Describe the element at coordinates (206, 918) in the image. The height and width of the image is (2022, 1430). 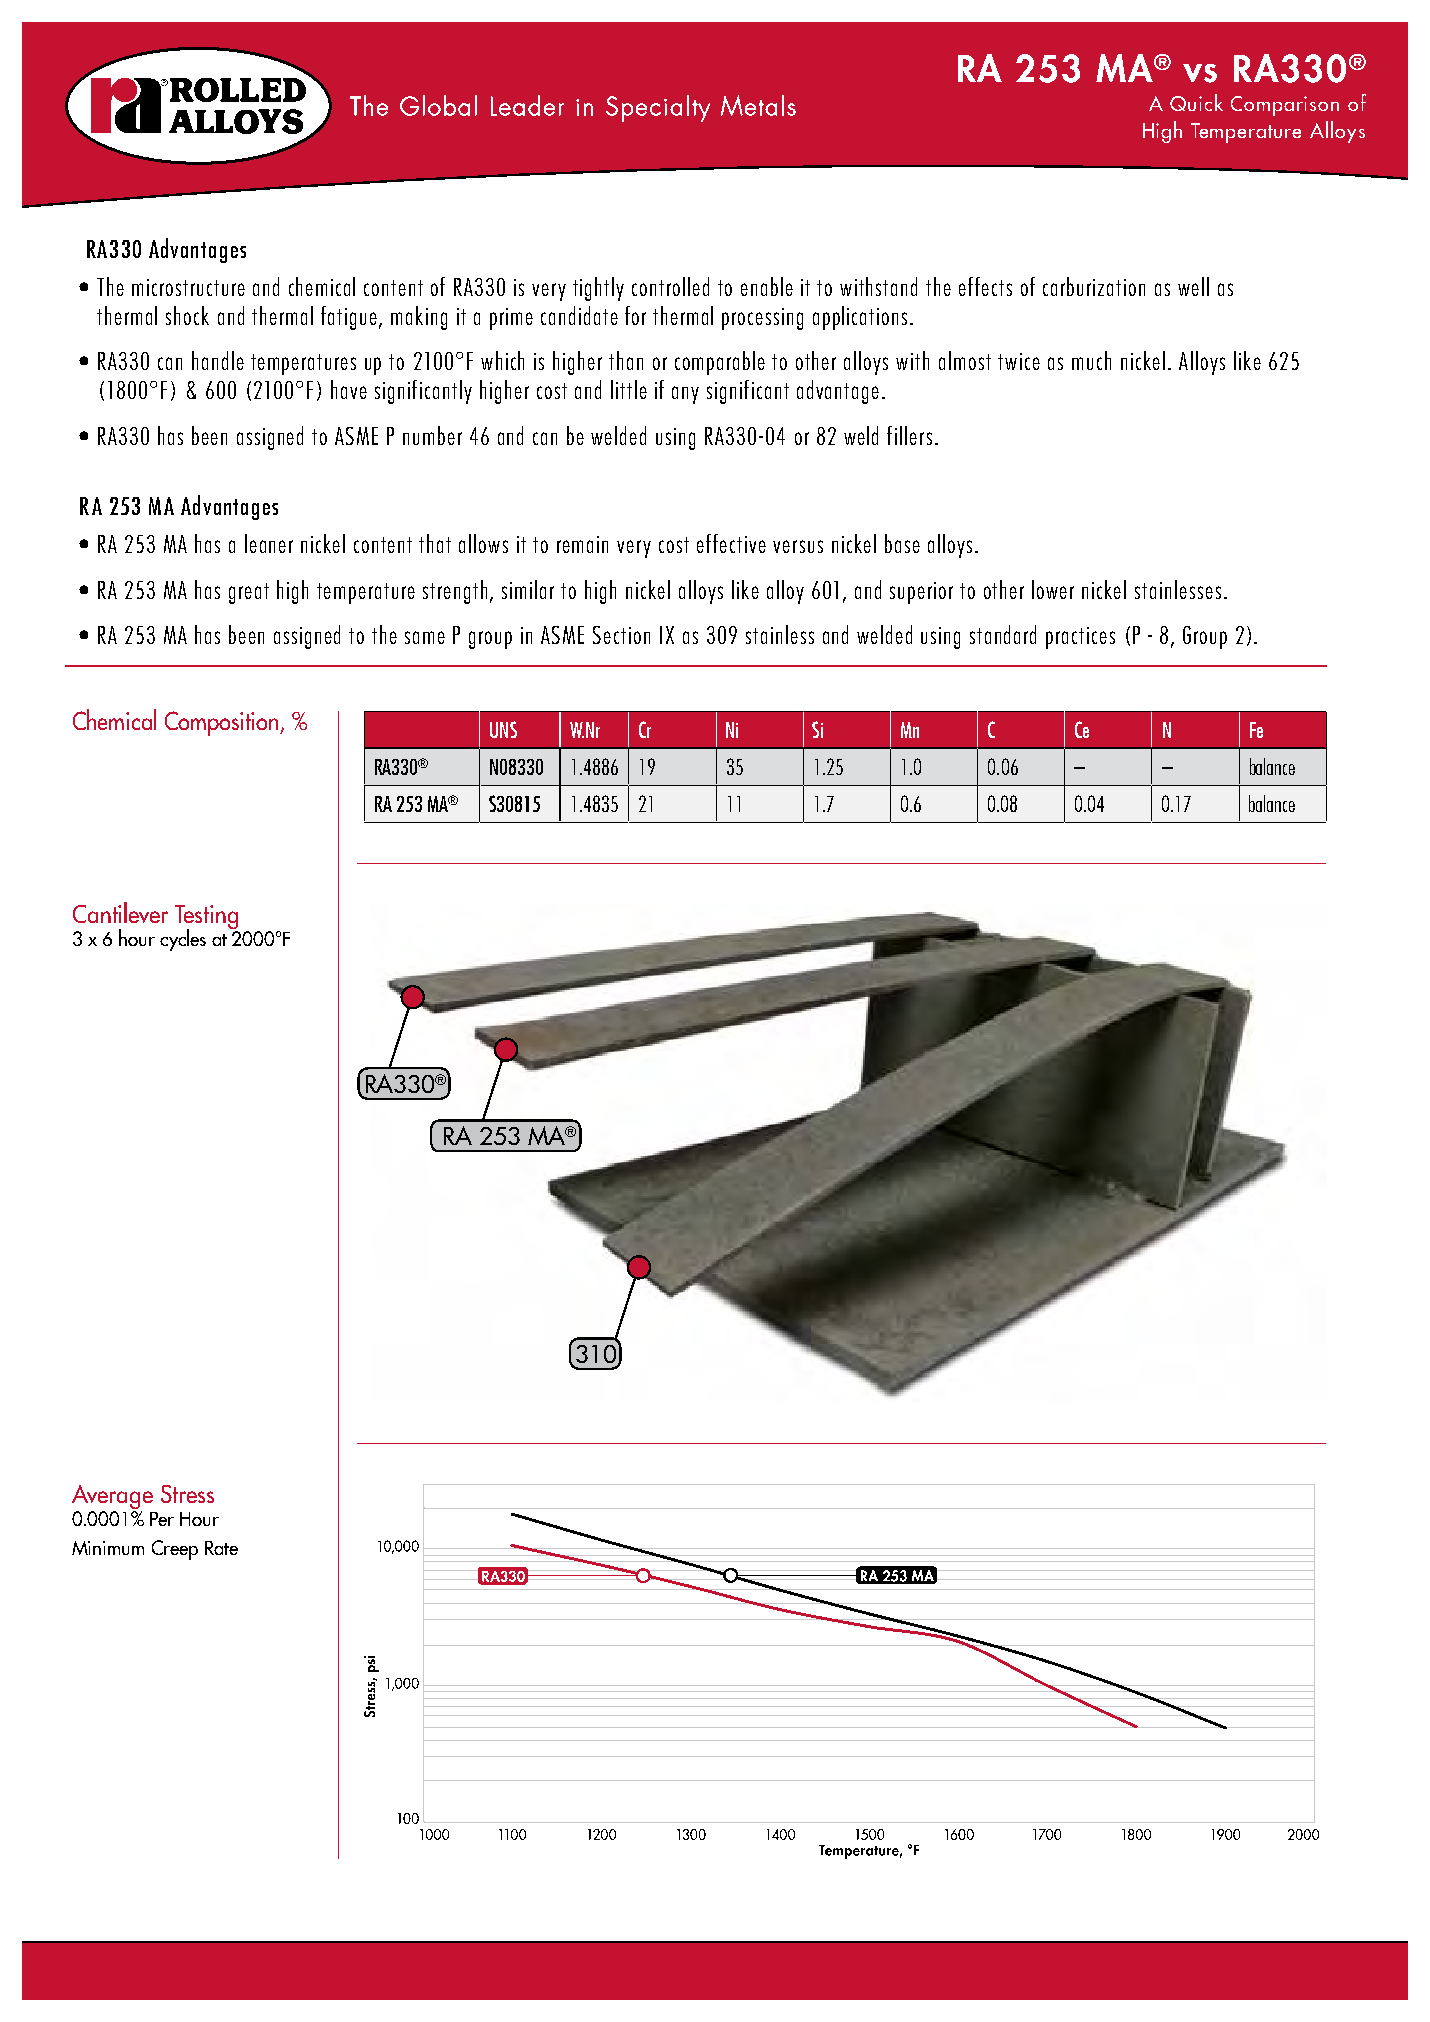
I see `Testing` at that location.
